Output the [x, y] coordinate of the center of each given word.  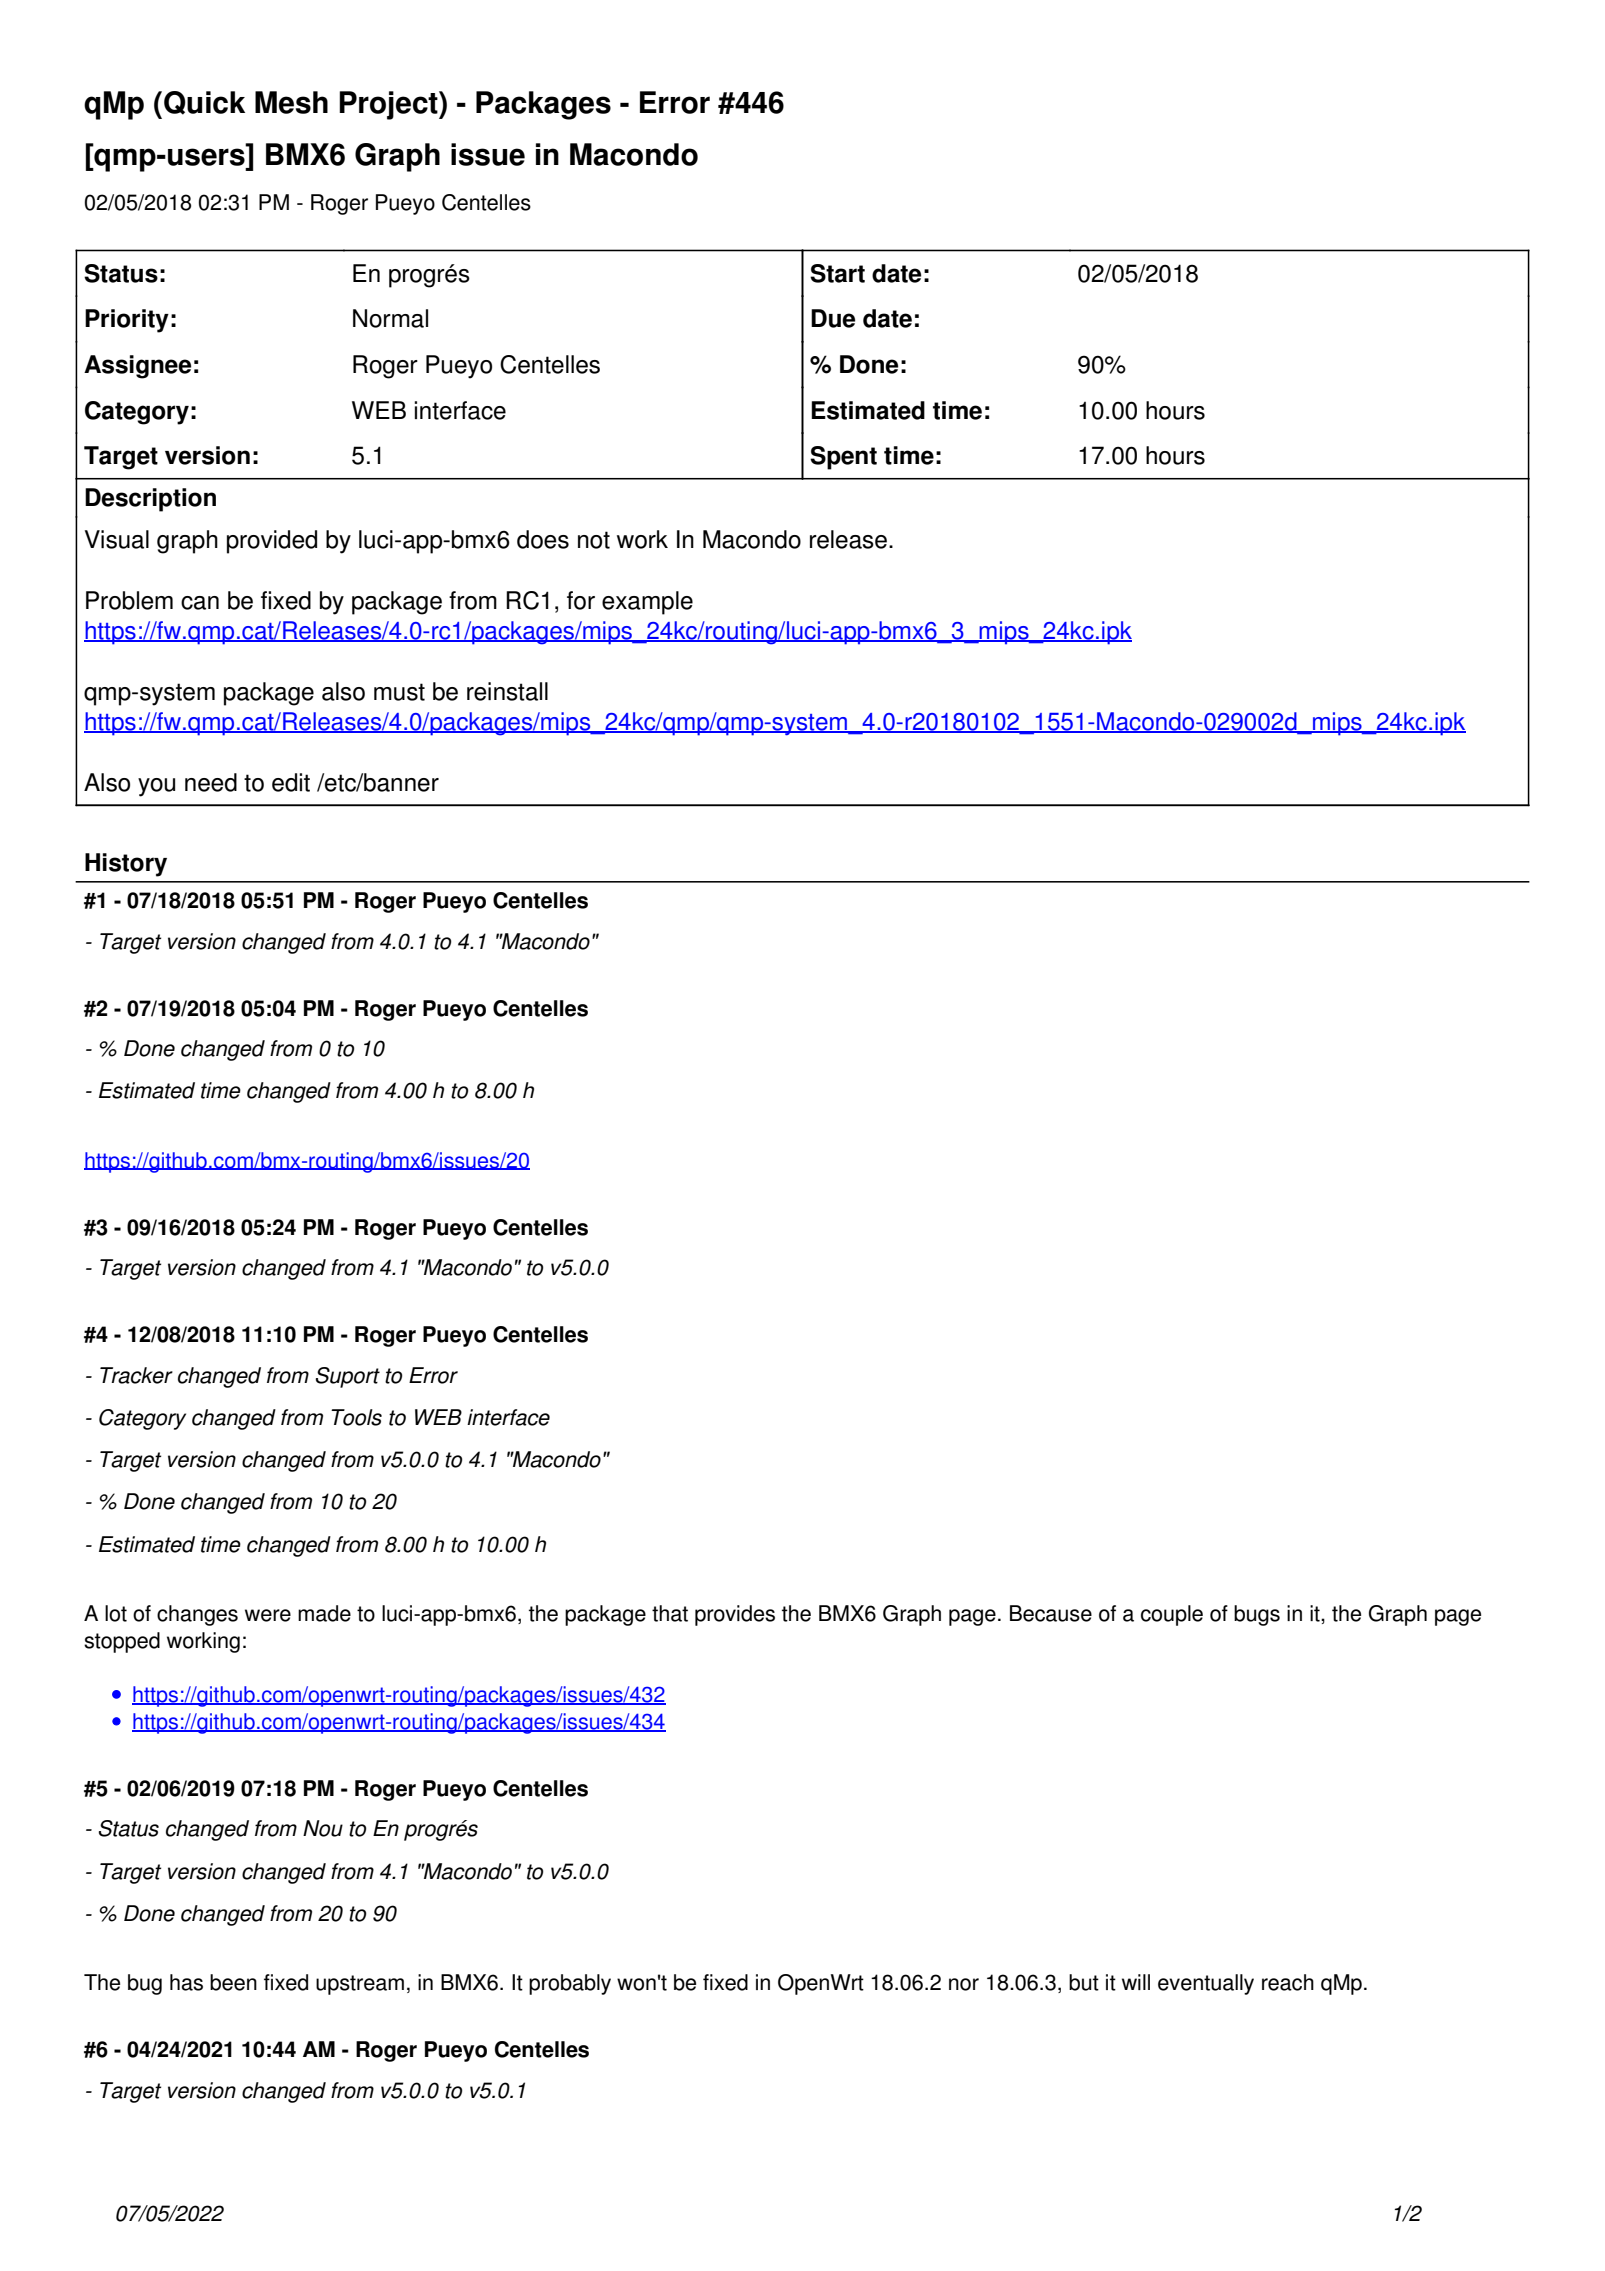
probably [570, 1984]
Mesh [291, 102]
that [670, 1613]
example [647, 603]
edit [291, 782]
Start [837, 273]
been [233, 1982]
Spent [843, 458]
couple [1172, 1615]
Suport [348, 1377]
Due [833, 318]
